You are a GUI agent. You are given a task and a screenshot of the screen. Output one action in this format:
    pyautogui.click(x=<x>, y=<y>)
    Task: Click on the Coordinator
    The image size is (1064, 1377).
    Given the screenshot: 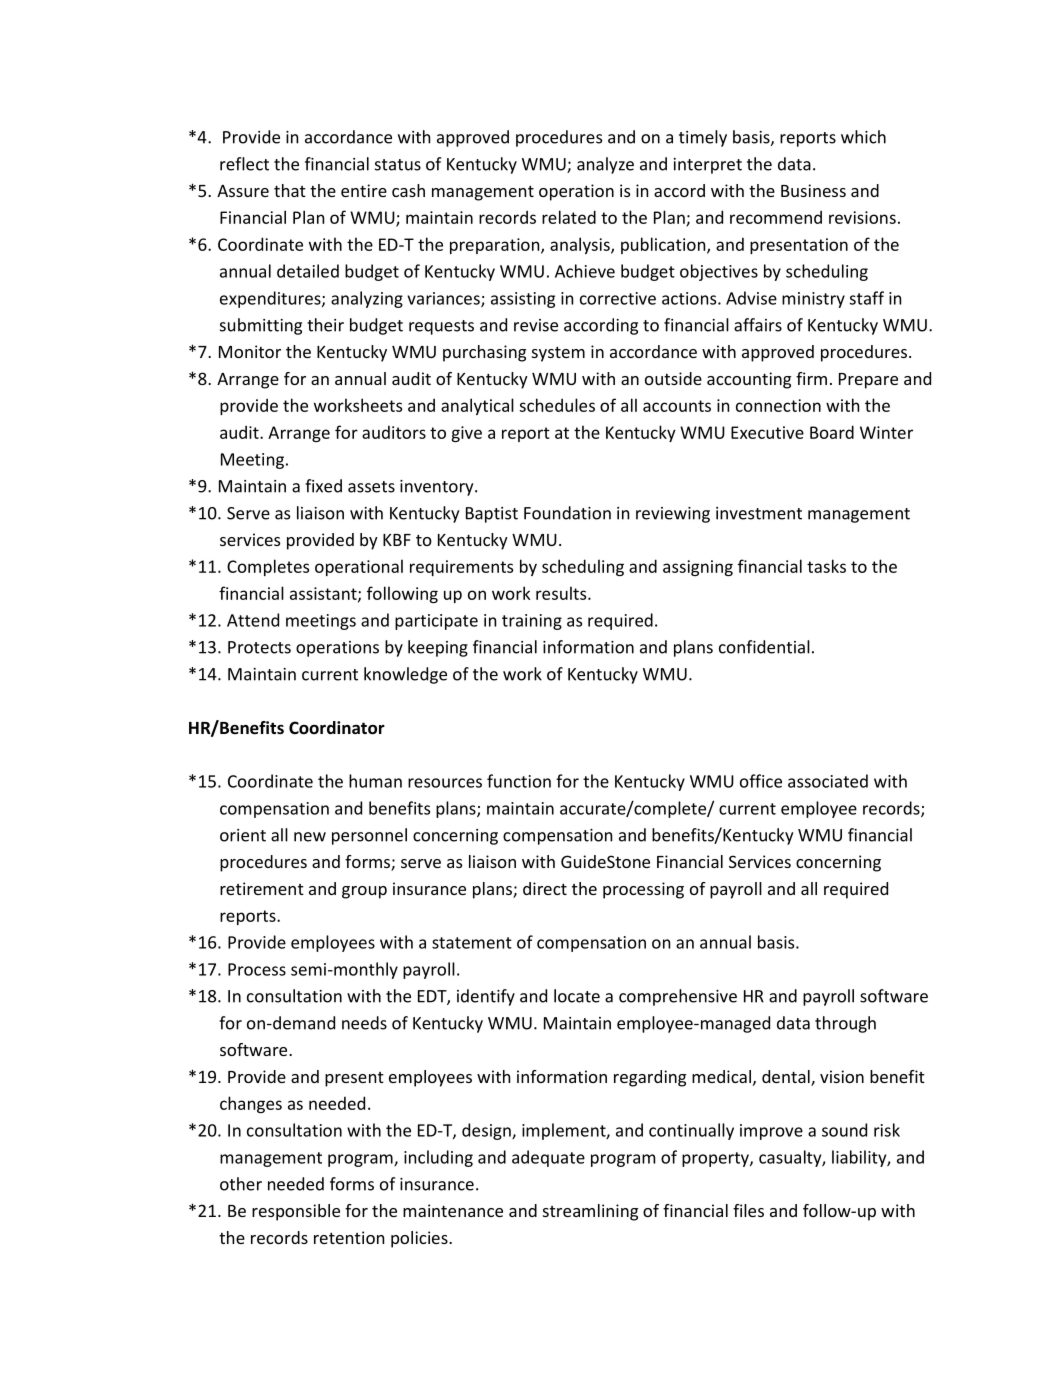 What is the action you would take?
    pyautogui.click(x=337, y=728)
